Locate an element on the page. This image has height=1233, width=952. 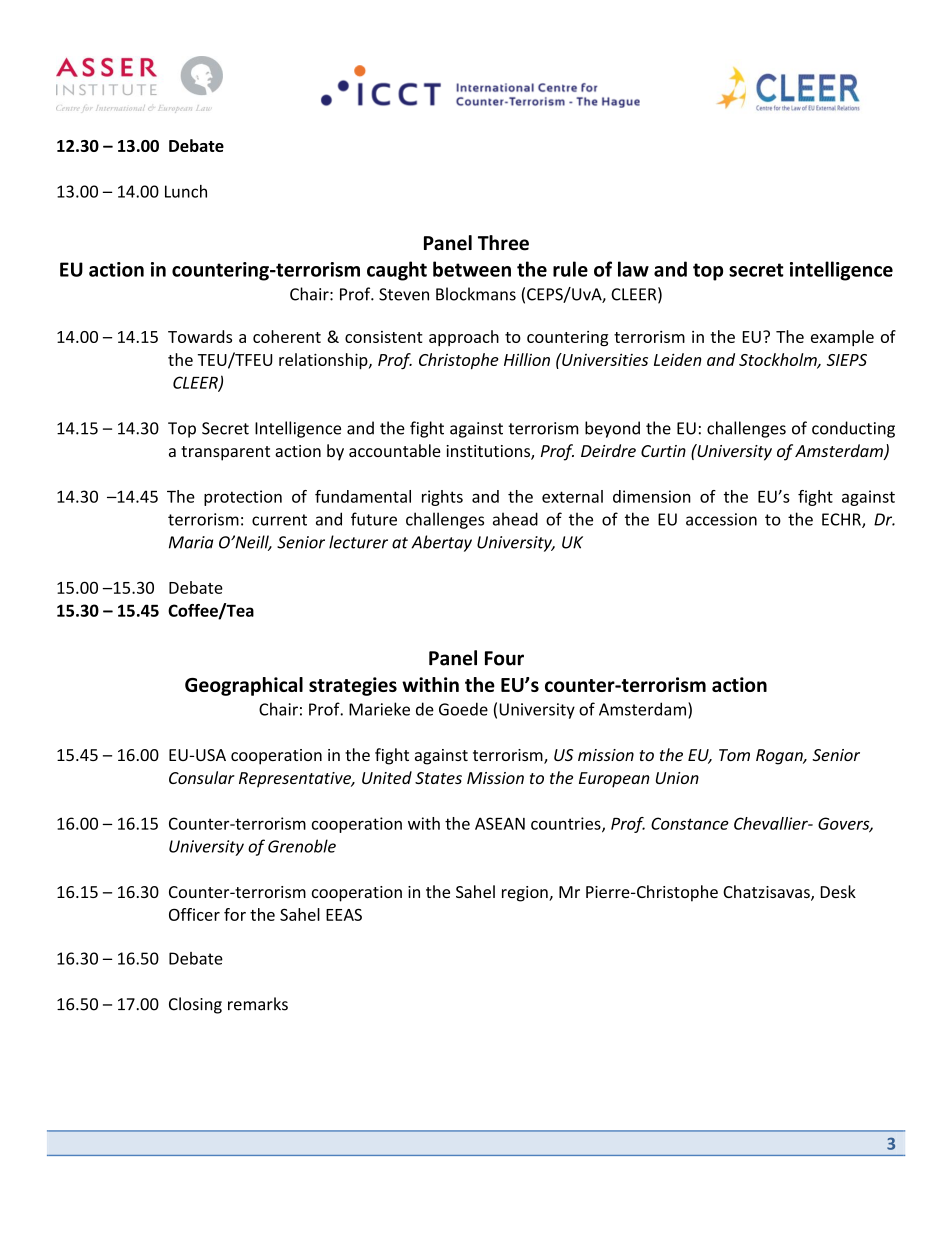
Desk is located at coordinates (838, 891).
